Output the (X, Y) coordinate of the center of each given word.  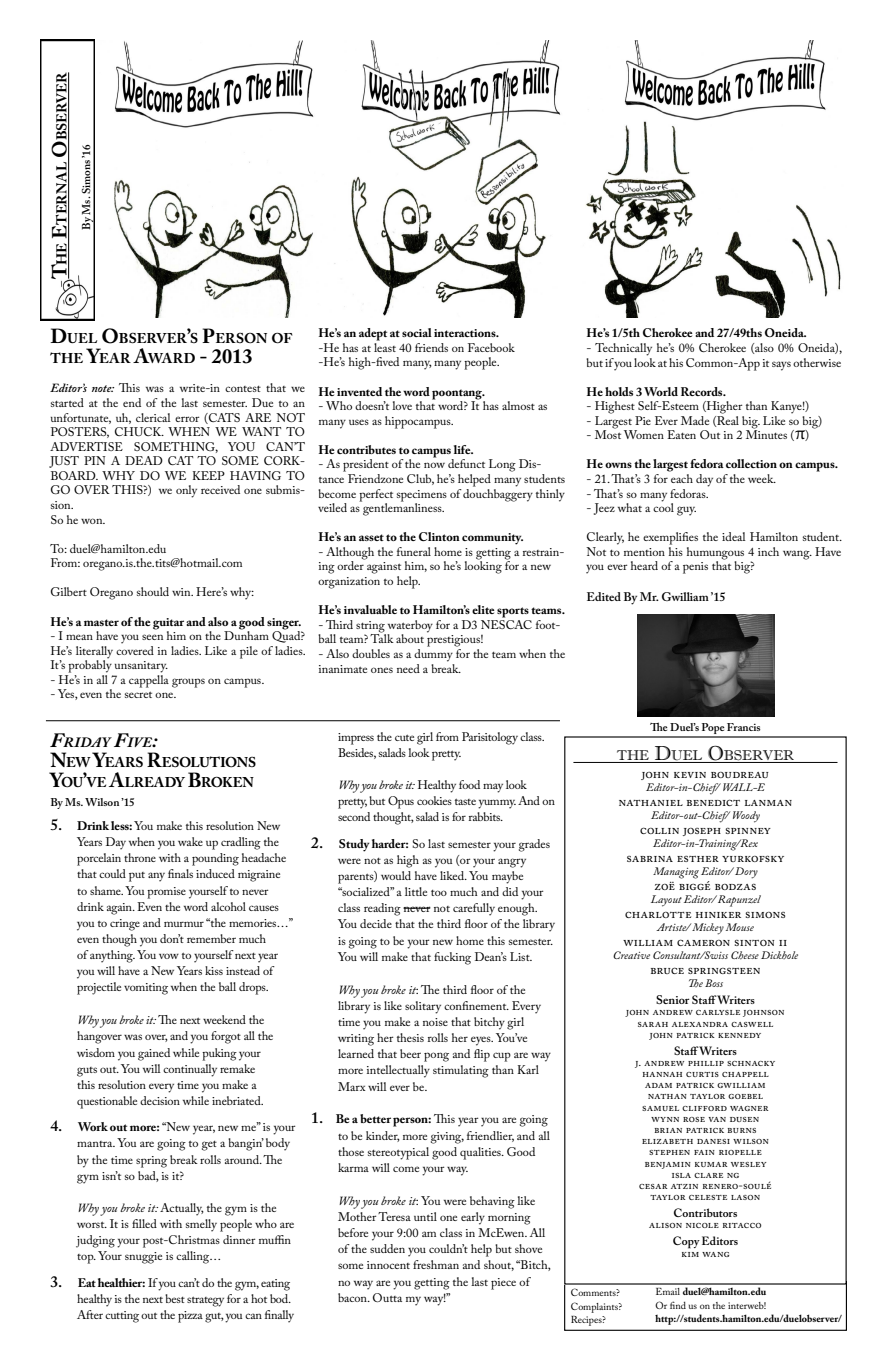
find (678, 1305)
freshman (436, 1264)
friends (431, 347)
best (175, 1298)
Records (703, 391)
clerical (153, 417)
